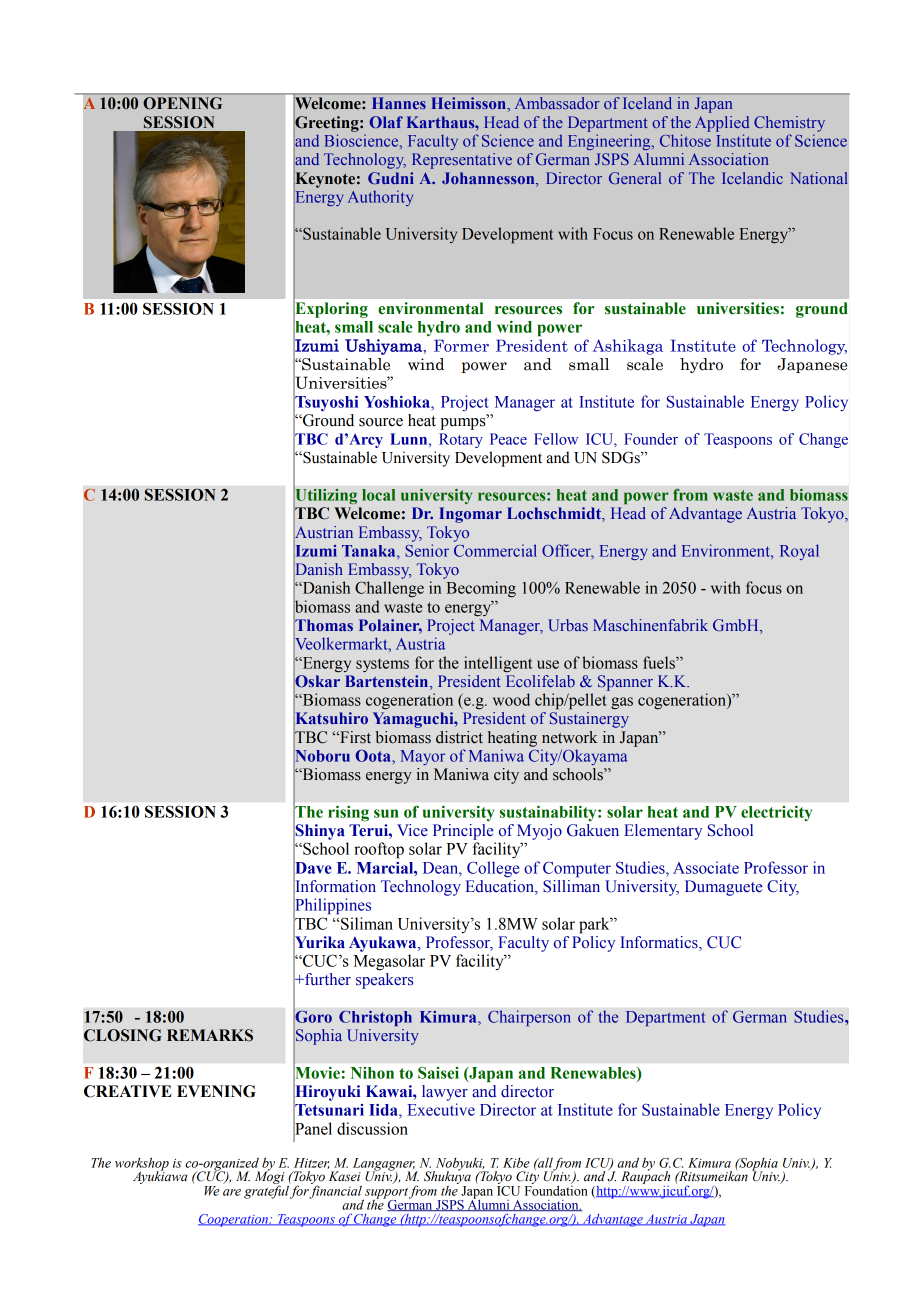  What do you see at coordinates (462, 161) in the image?
I see `Representative` at bounding box center [462, 161].
